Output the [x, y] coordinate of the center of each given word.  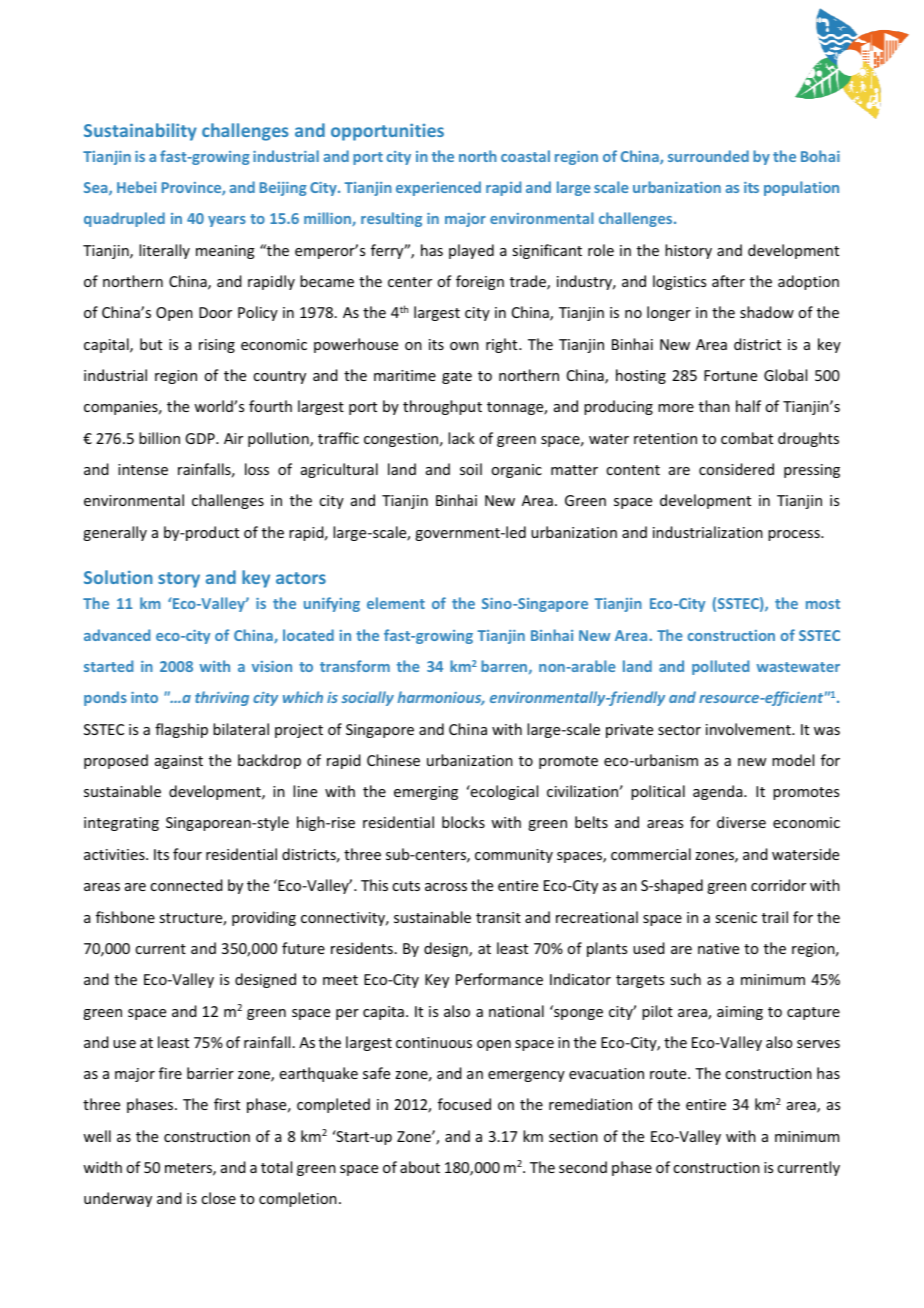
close [218, 1198]
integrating [121, 824]
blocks [463, 822]
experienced [438, 188]
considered [736, 469]
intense [143, 469]
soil [471, 469]
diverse [741, 822]
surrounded [708, 156]
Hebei [136, 187]
